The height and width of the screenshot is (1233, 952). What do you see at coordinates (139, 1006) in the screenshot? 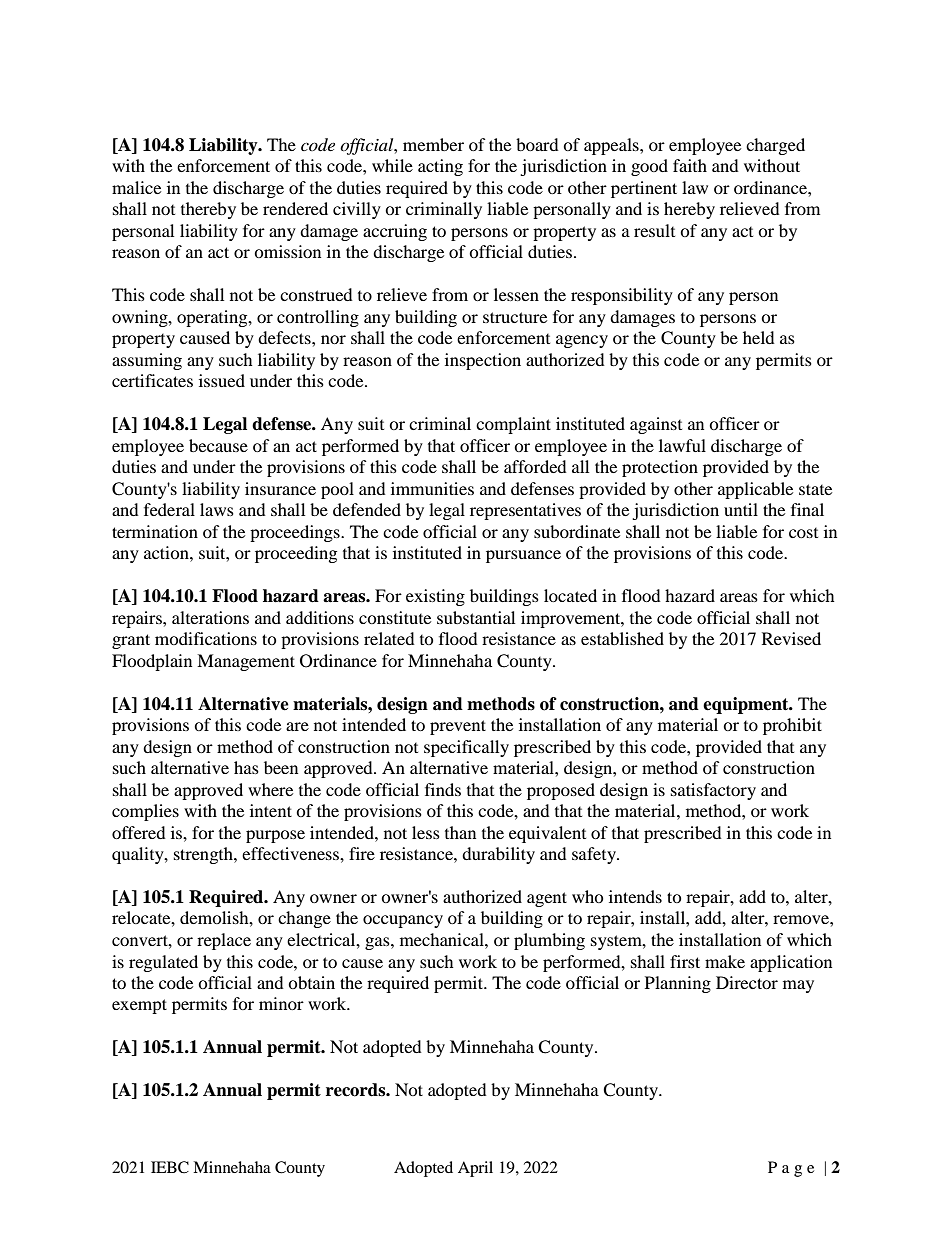
I see `exempt` at bounding box center [139, 1006].
